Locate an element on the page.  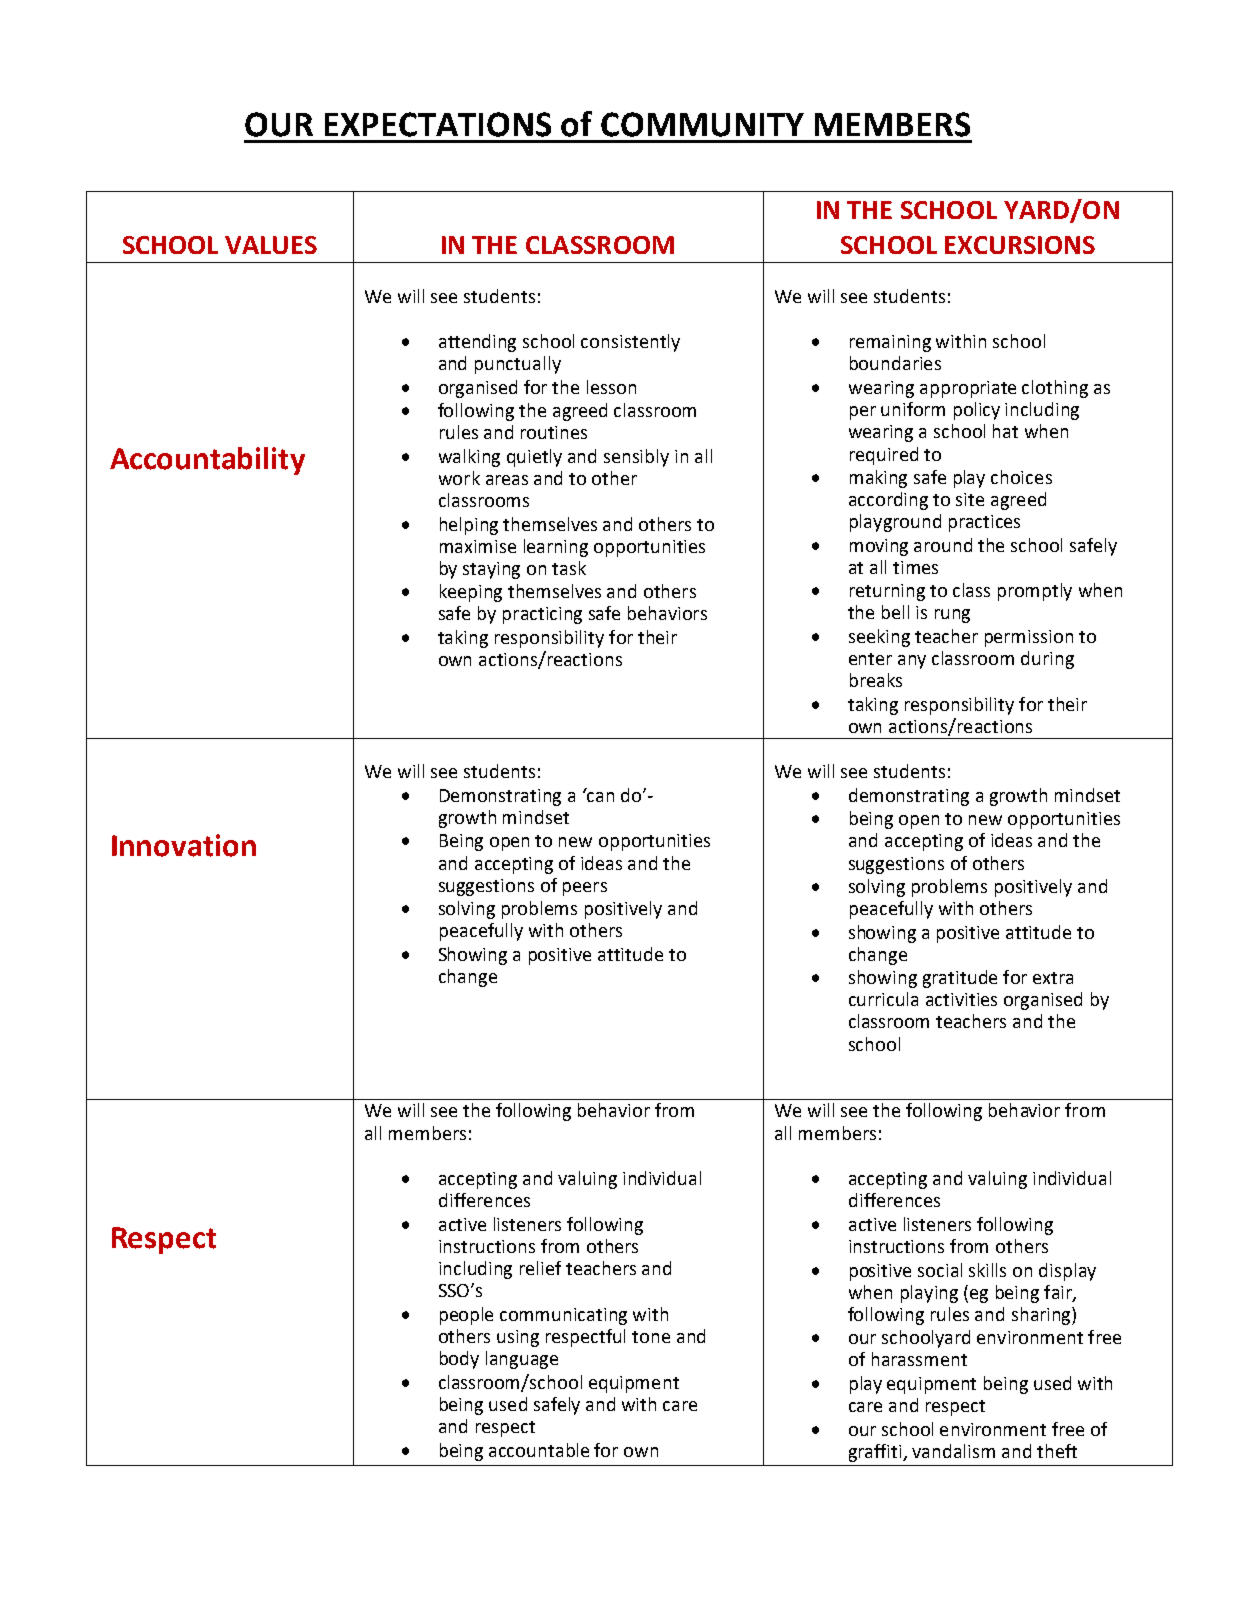
EXCURSIONS is located at coordinates (1020, 245).
